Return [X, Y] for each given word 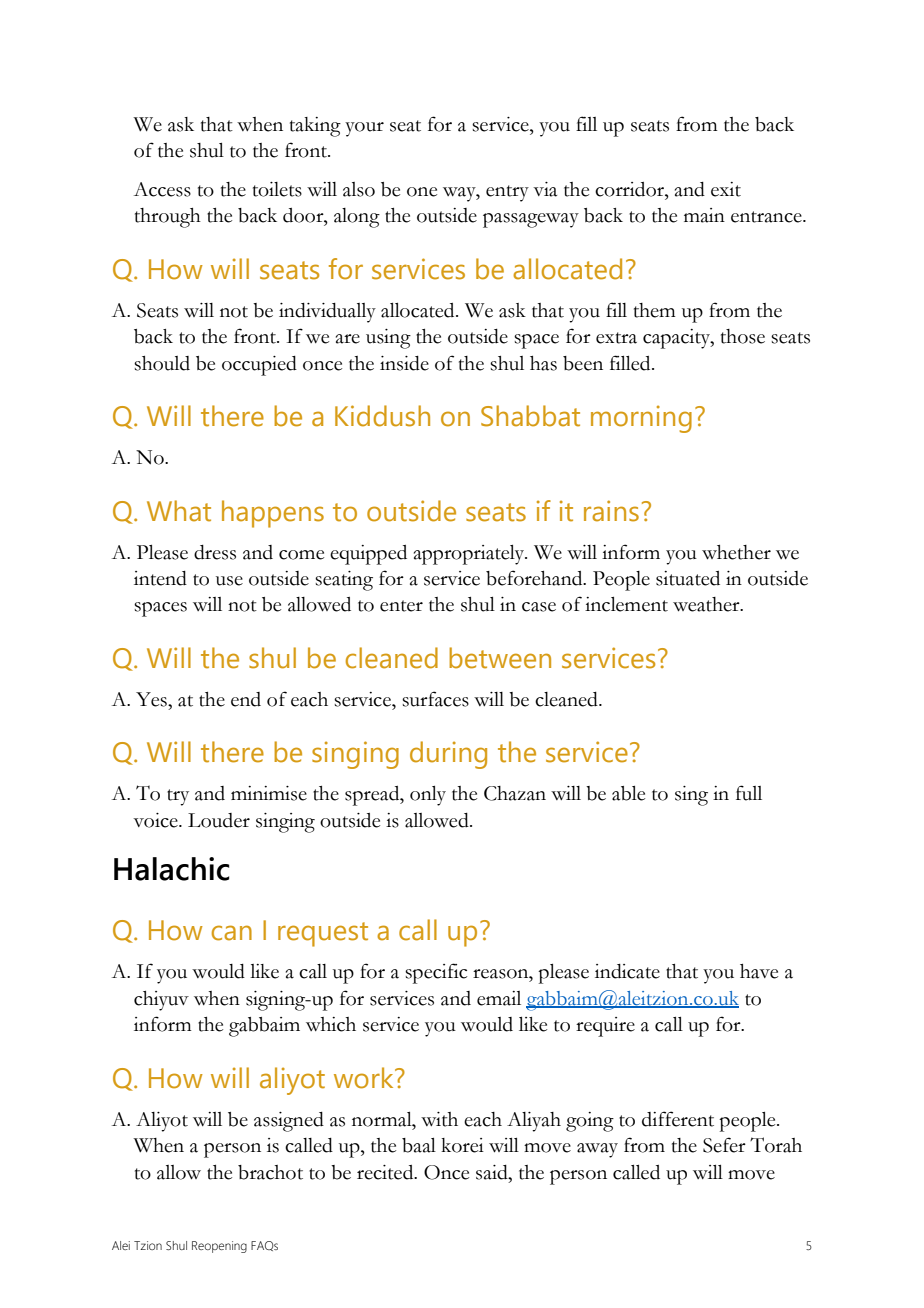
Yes [152, 699]
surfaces [435, 699]
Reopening [219, 1247]
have [759, 971]
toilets [277, 189]
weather [707, 604]
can [232, 933]
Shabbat [530, 416]
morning [641, 419]
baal [419, 1145]
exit [726, 189]
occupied [259, 366]
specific [436, 973]
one [422, 192]
